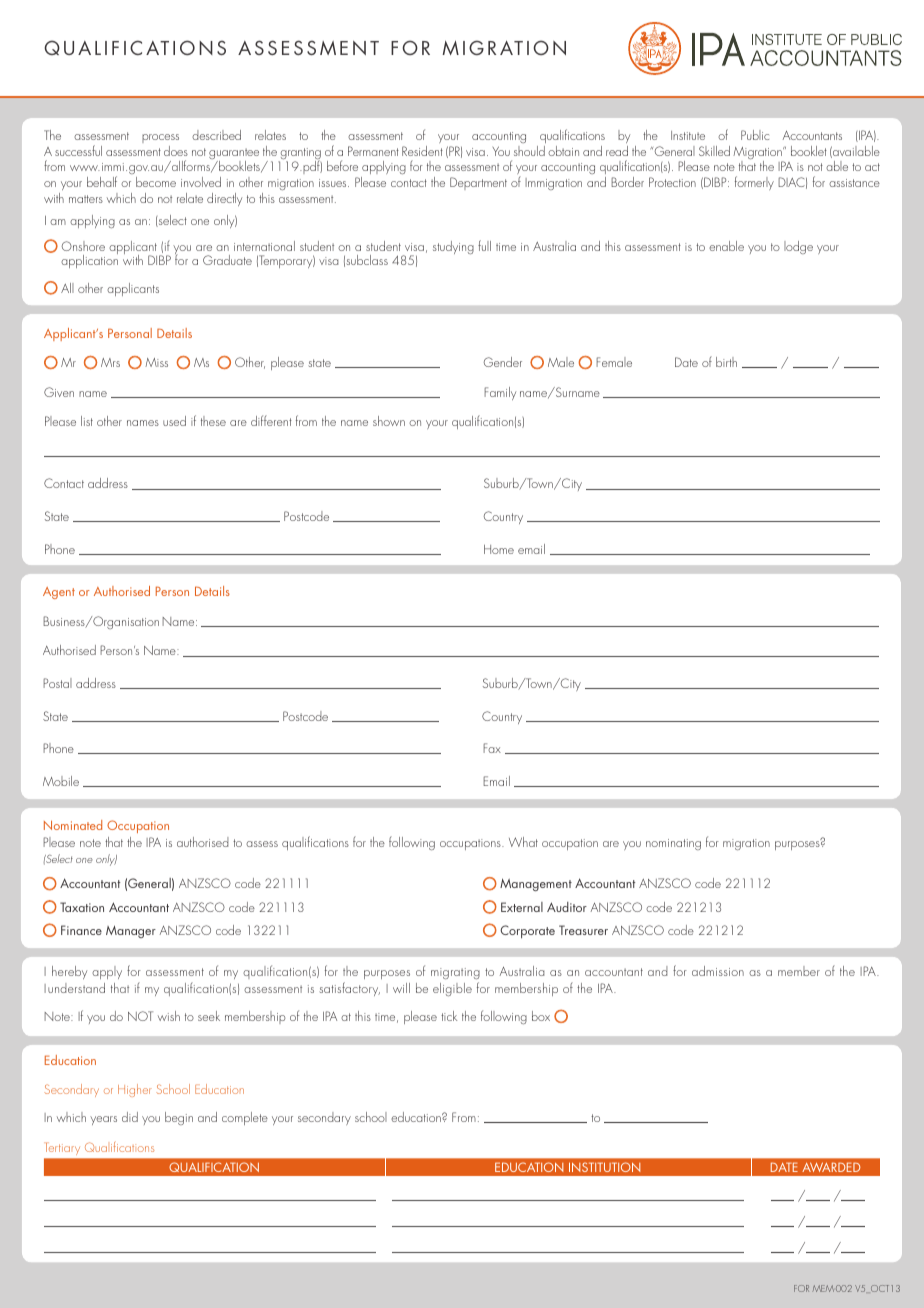 The image size is (924, 1308). What do you see at coordinates (478, 183) in the document?
I see `Department` at bounding box center [478, 183].
